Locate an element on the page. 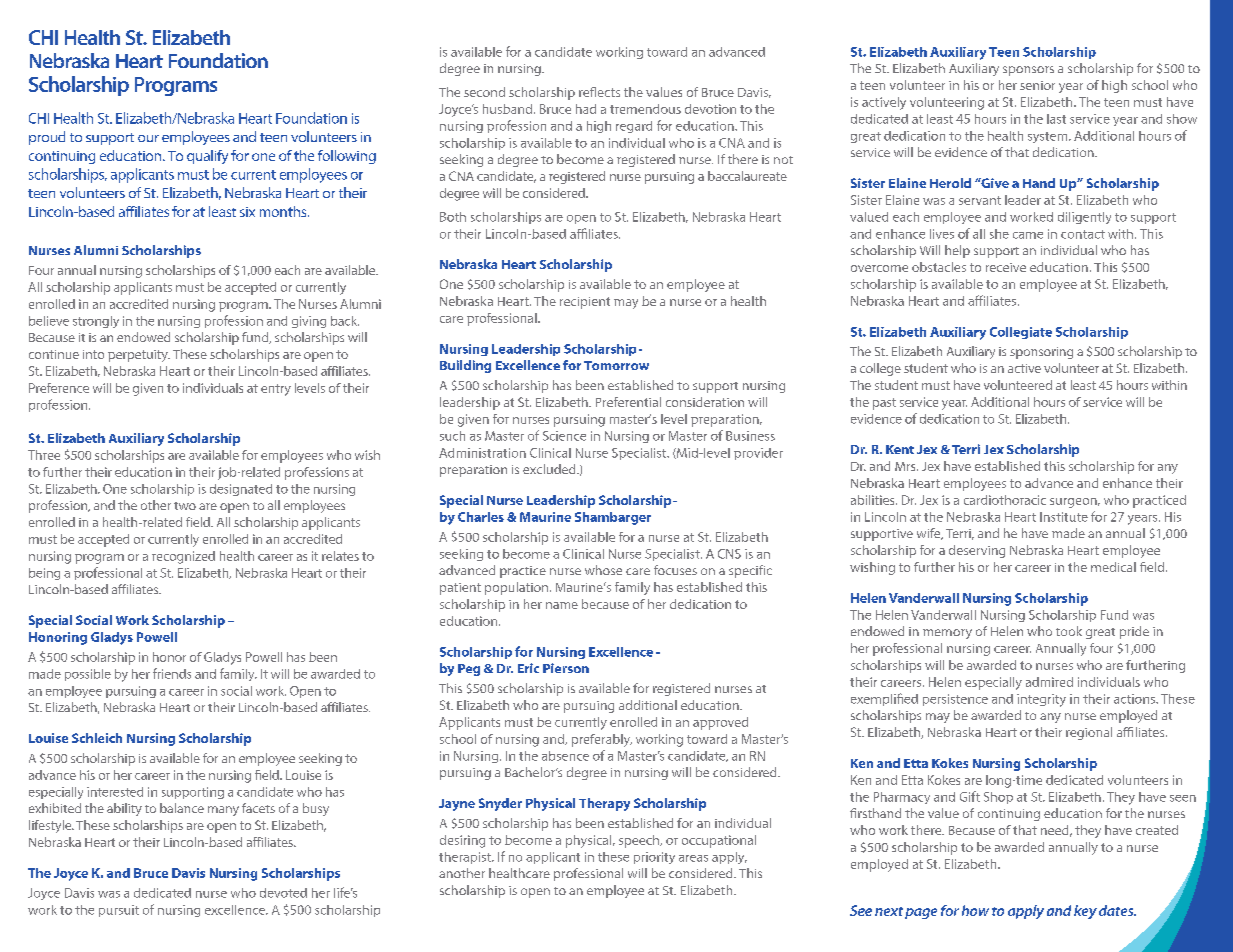 The width and height of the image is (1233, 952). two is located at coordinates (185, 506).
